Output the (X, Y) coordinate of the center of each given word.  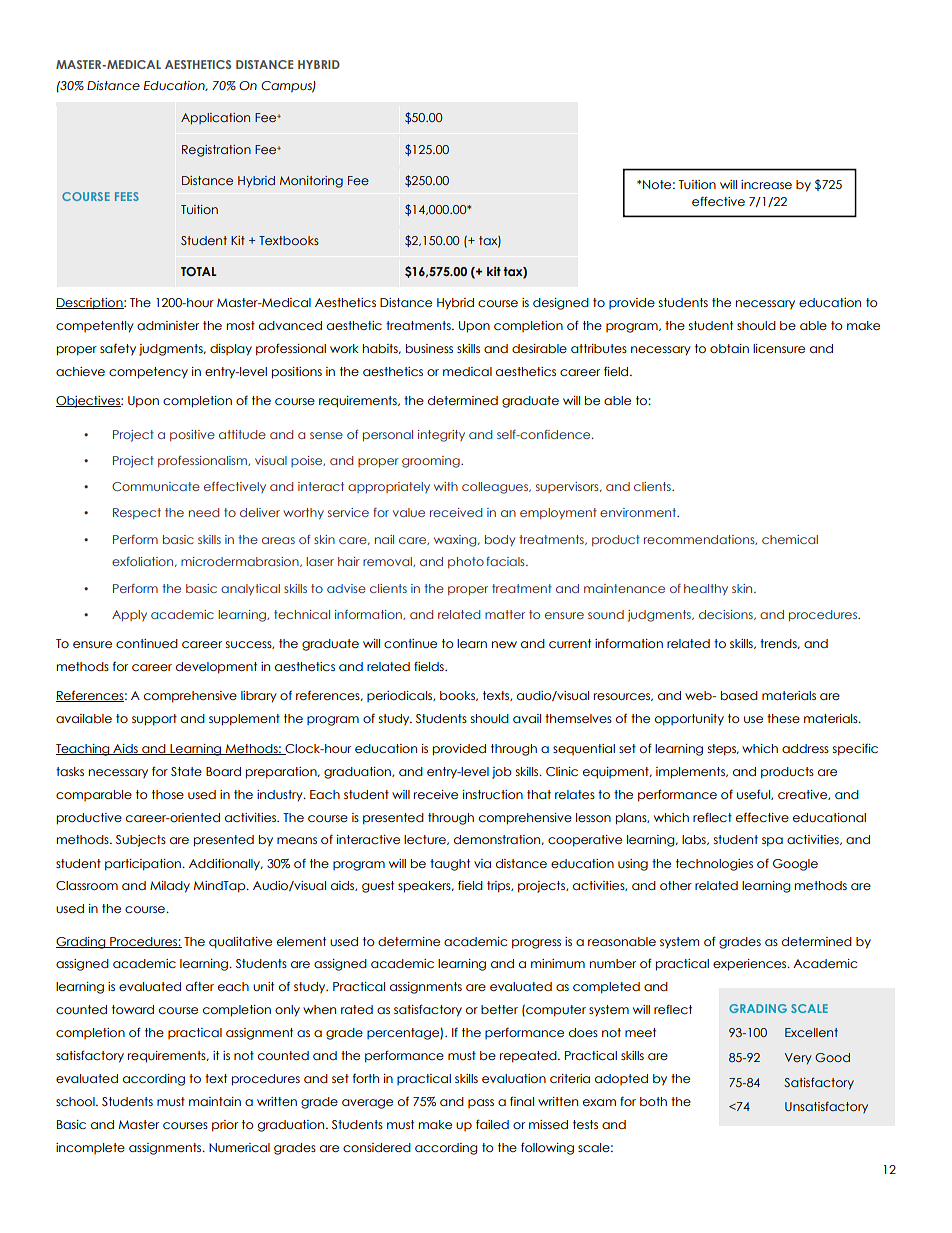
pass (481, 1103)
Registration (216, 151)
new (504, 644)
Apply (129, 615)
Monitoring (311, 182)
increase (766, 184)
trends (779, 644)
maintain (215, 1101)
